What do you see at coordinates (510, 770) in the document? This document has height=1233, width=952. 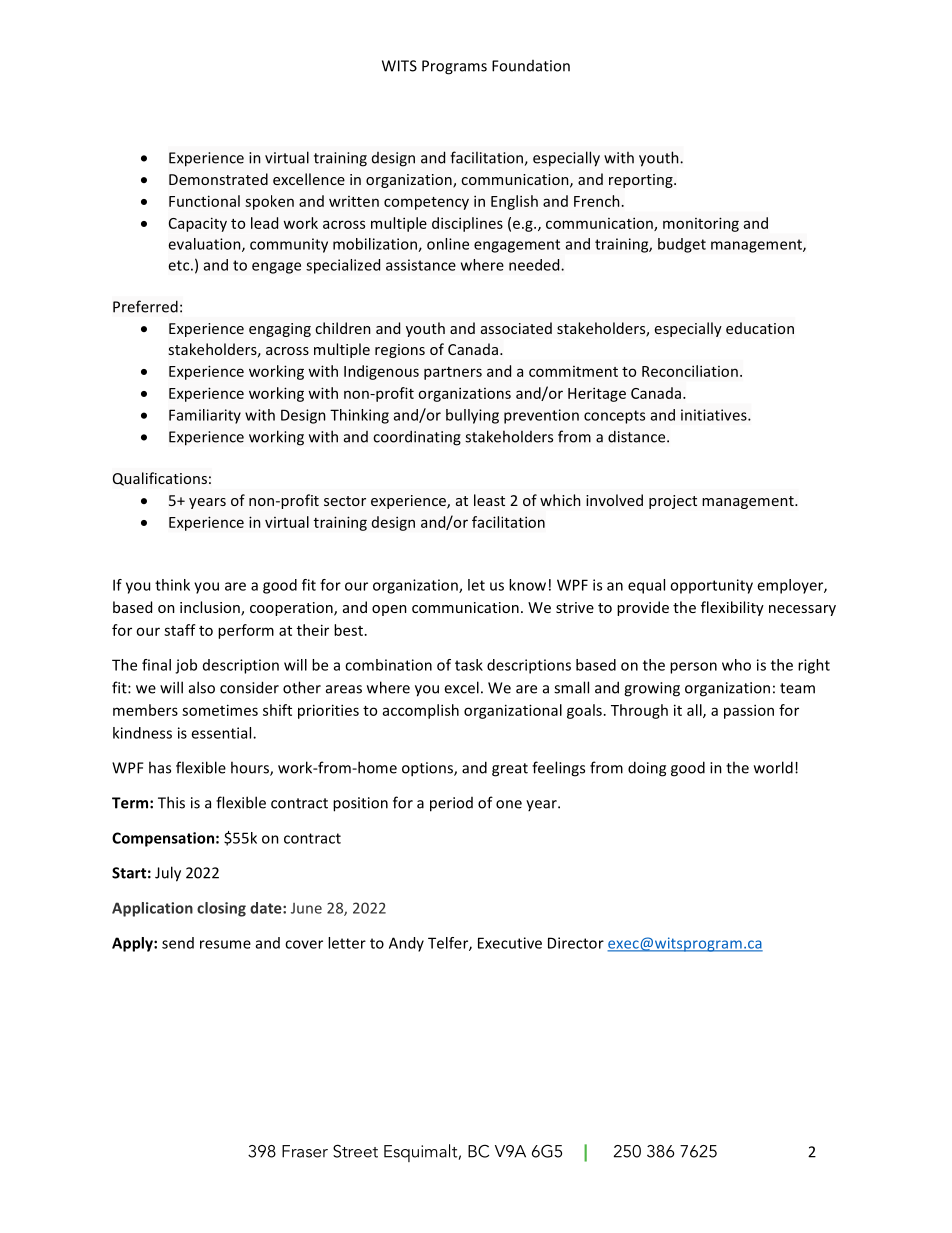 I see `great` at bounding box center [510, 770].
